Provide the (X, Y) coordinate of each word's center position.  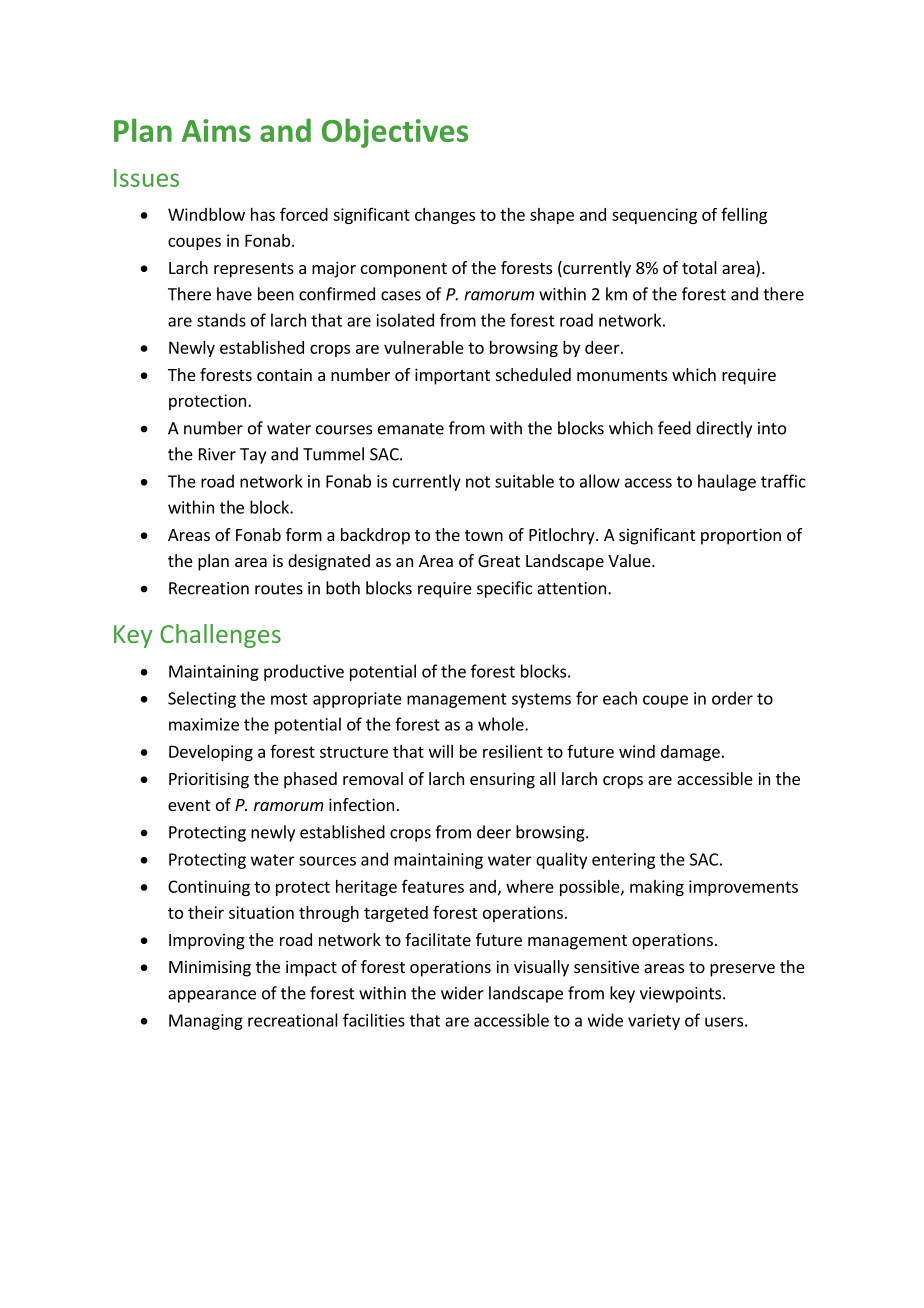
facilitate (438, 939)
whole (502, 724)
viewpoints (682, 995)
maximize (204, 724)
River (217, 454)
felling (744, 216)
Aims (216, 130)
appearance (212, 996)
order (732, 698)
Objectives (395, 133)
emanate (411, 429)
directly (724, 429)
